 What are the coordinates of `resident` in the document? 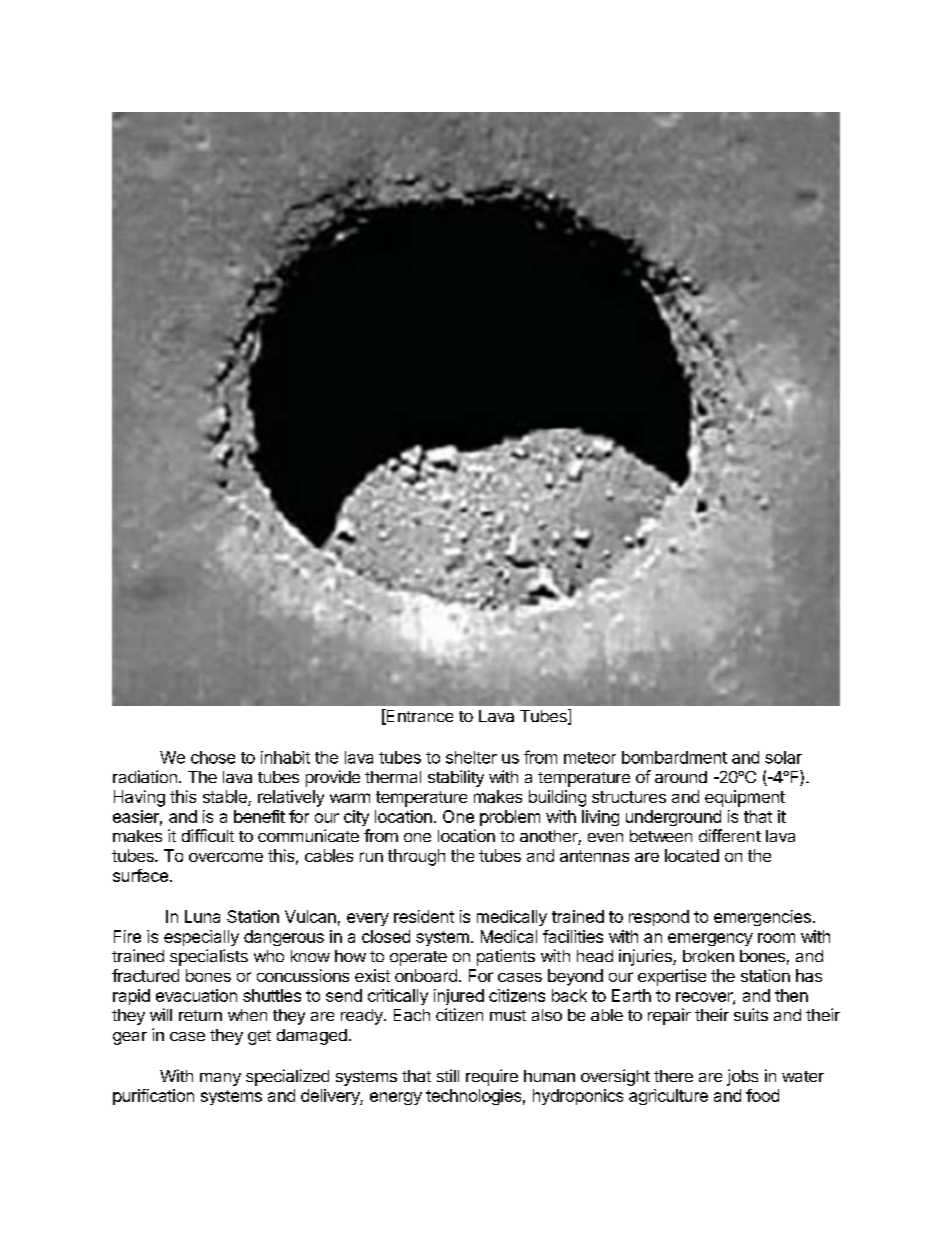 It's located at (424, 916).
